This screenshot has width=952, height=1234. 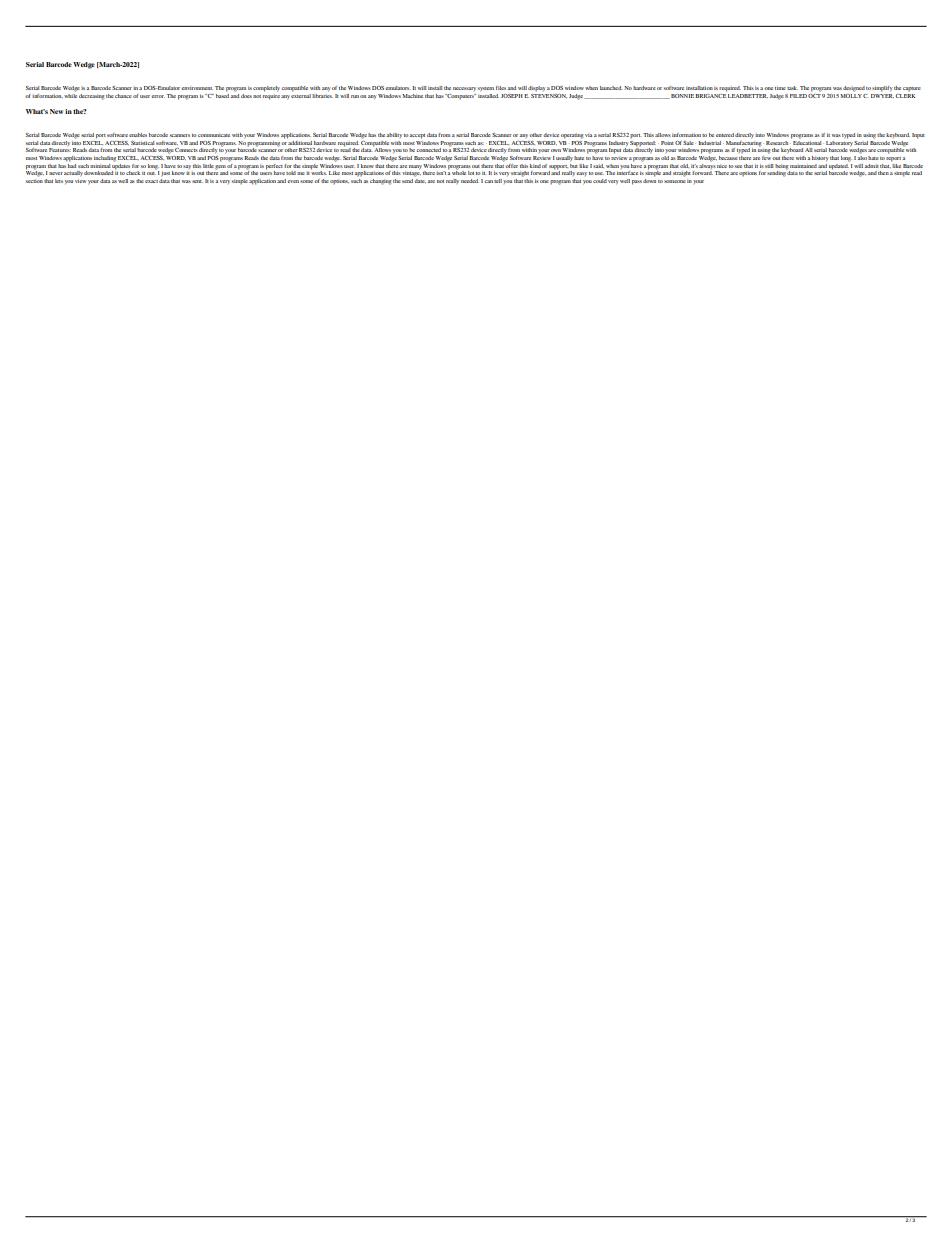 What do you see at coordinates (464, 89) in the screenshot?
I see `necessary` at bounding box center [464, 89].
